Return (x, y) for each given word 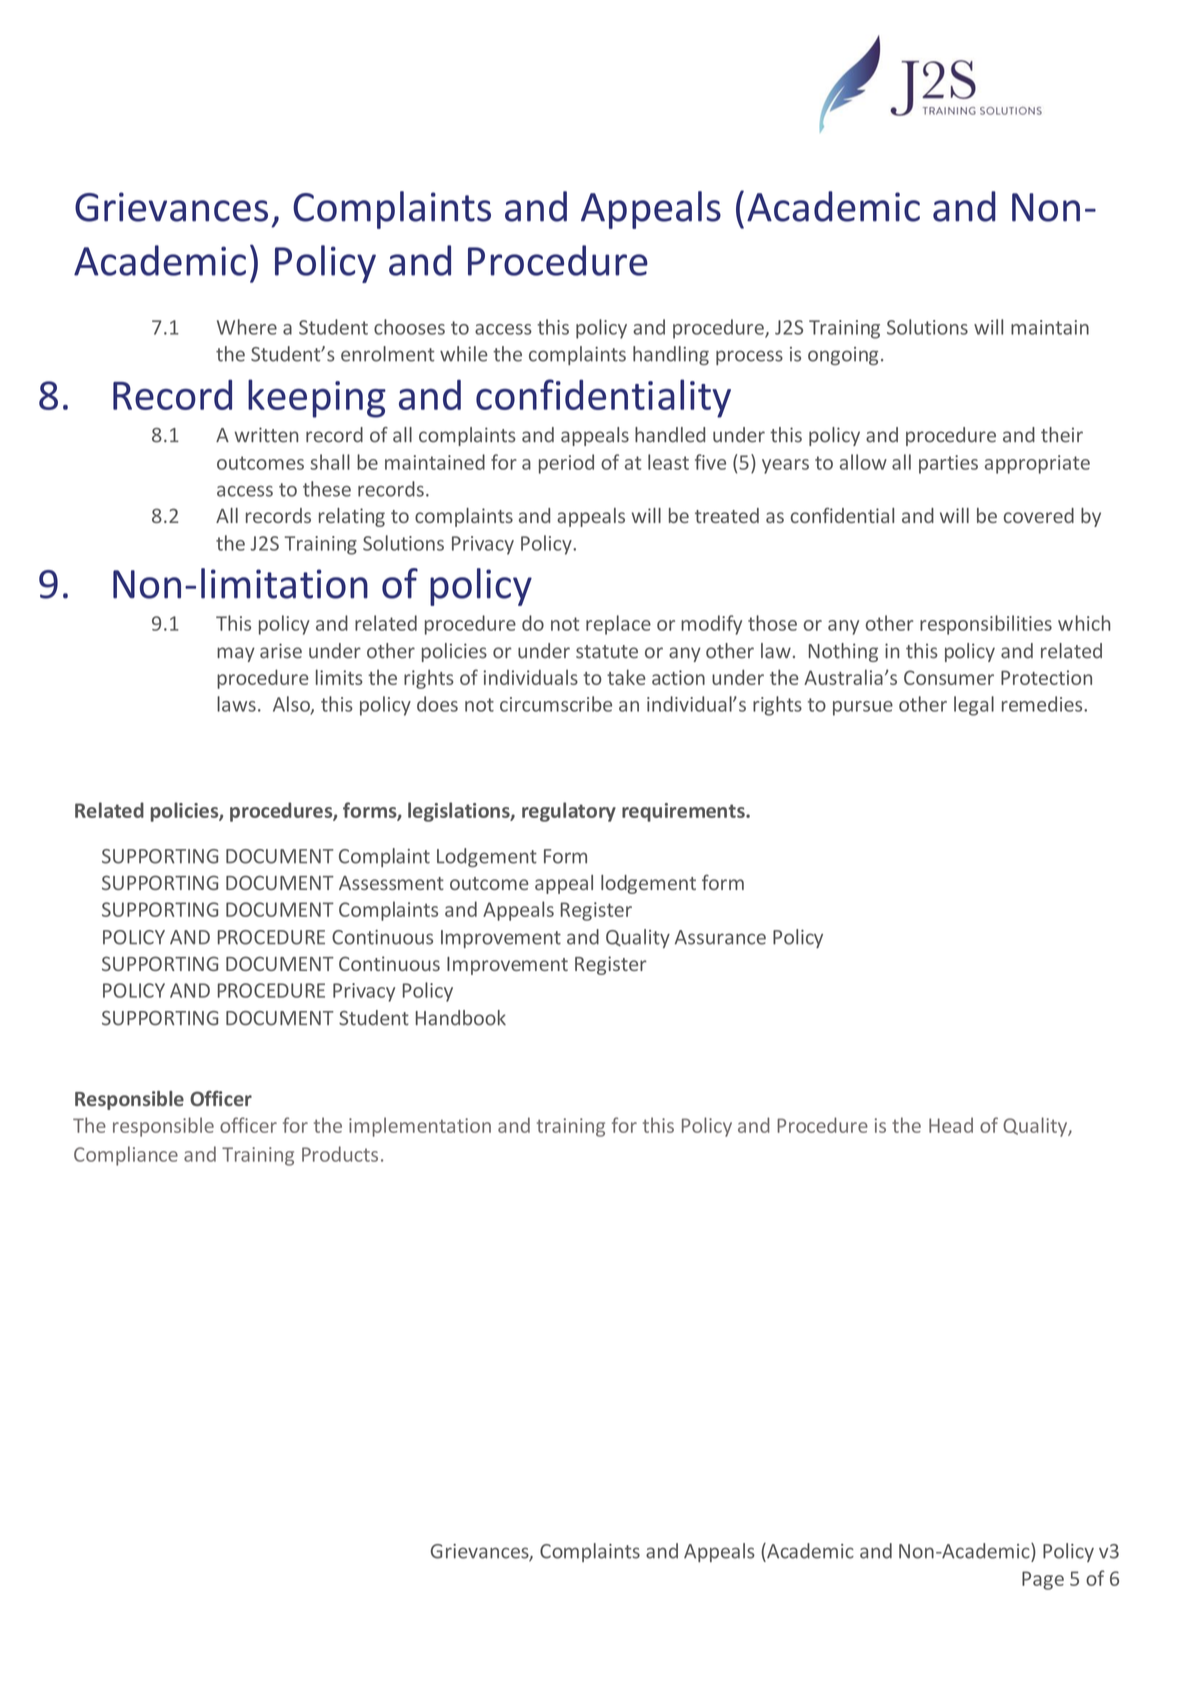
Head (951, 1125)
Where (247, 327)
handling (671, 355)
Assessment (391, 883)
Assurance (720, 937)
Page (1043, 1580)
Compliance (126, 1156)
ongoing (843, 356)
